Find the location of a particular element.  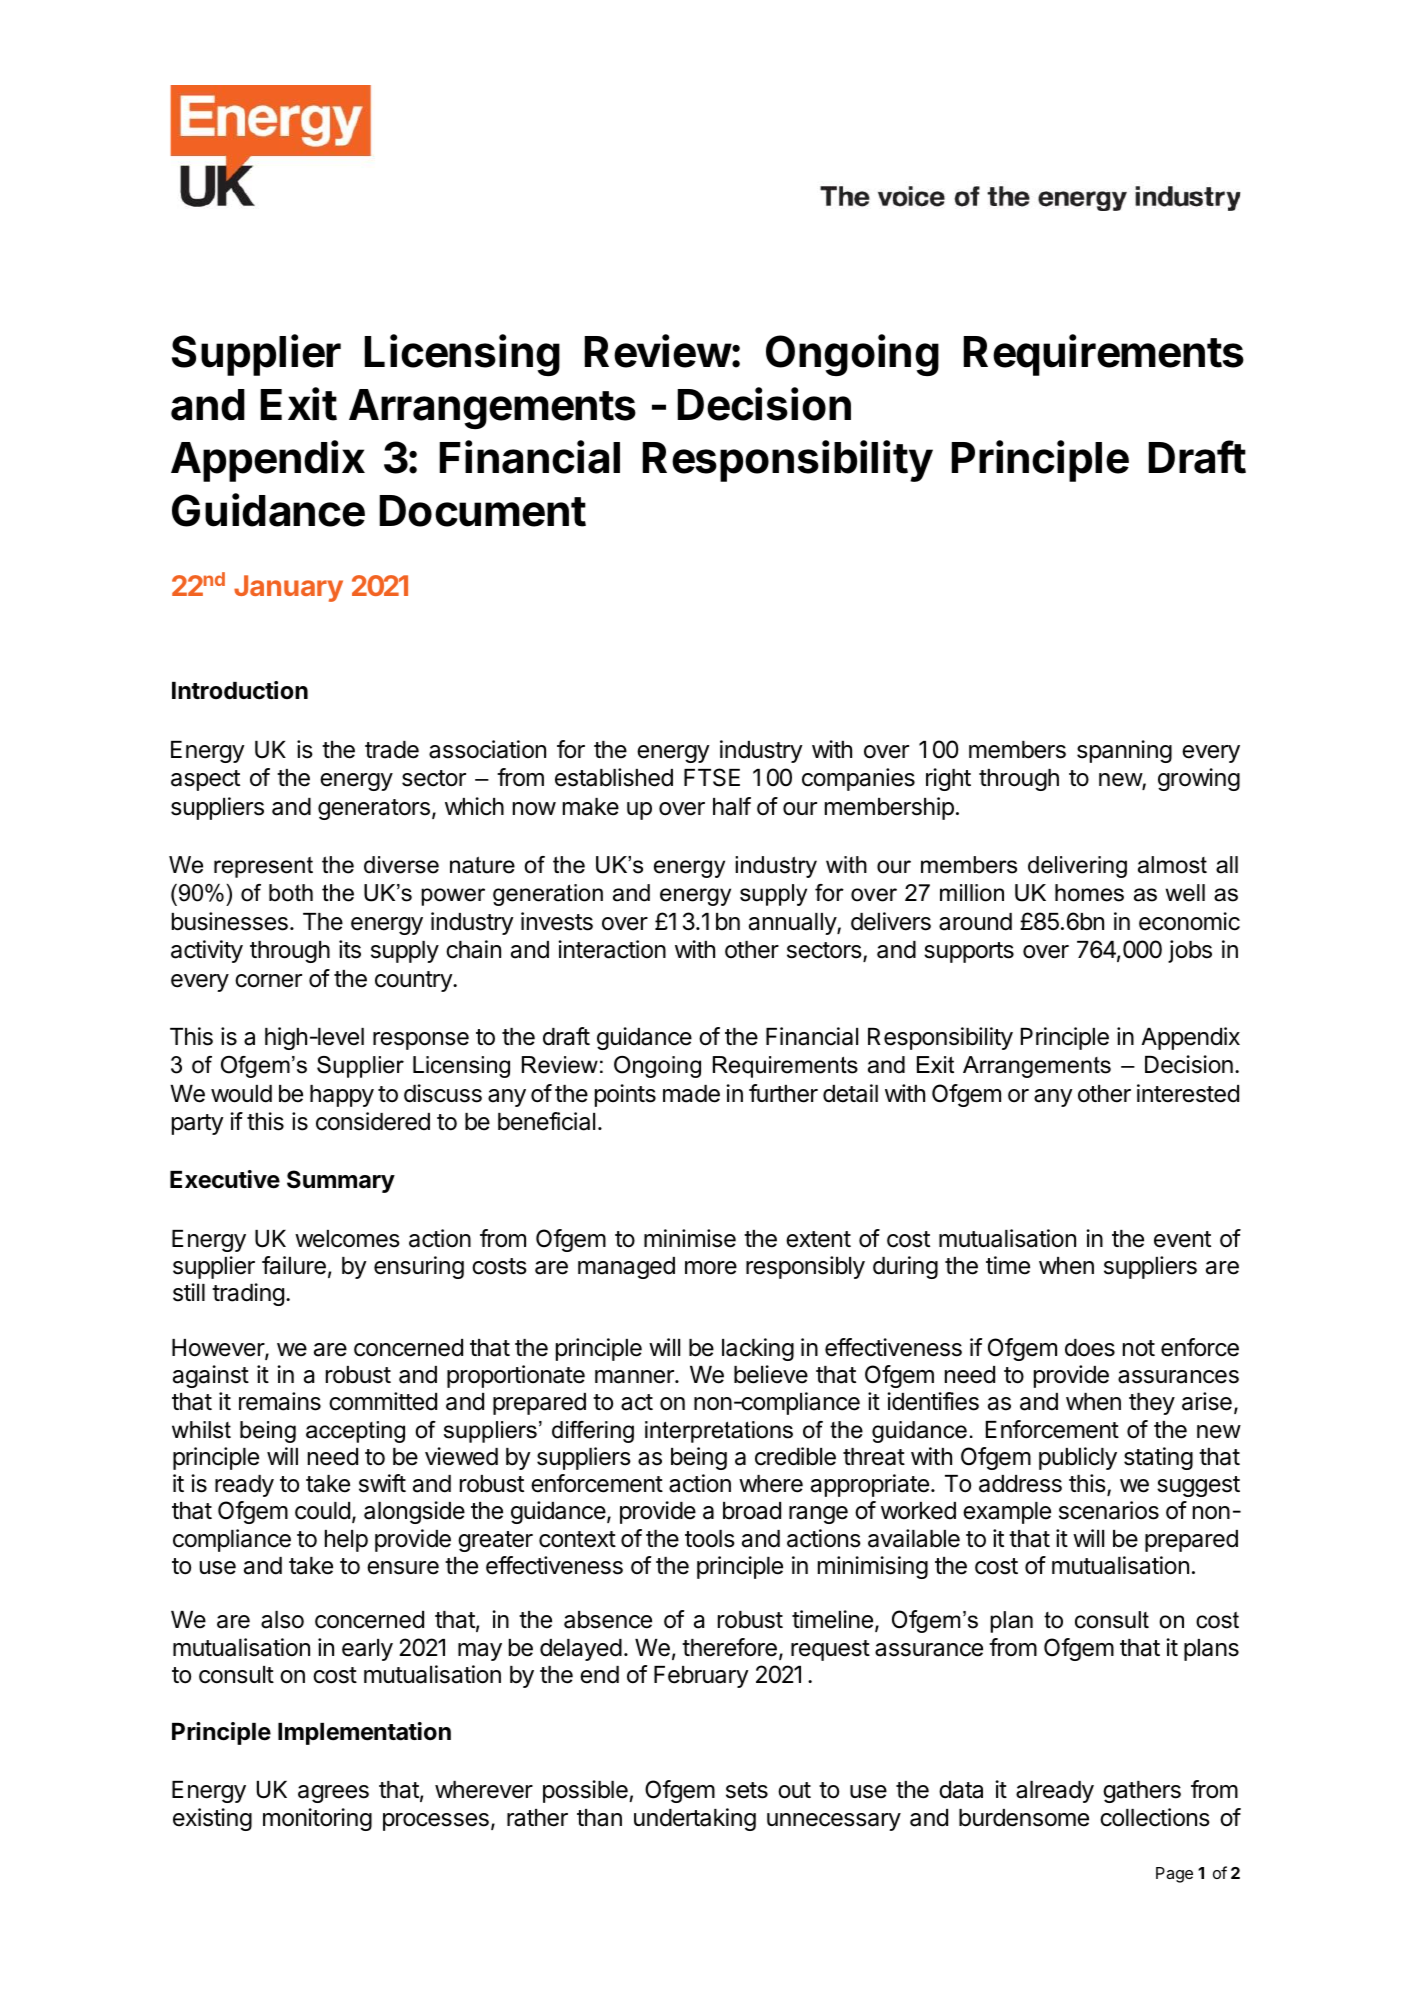

delivering is located at coordinates (1077, 867).
